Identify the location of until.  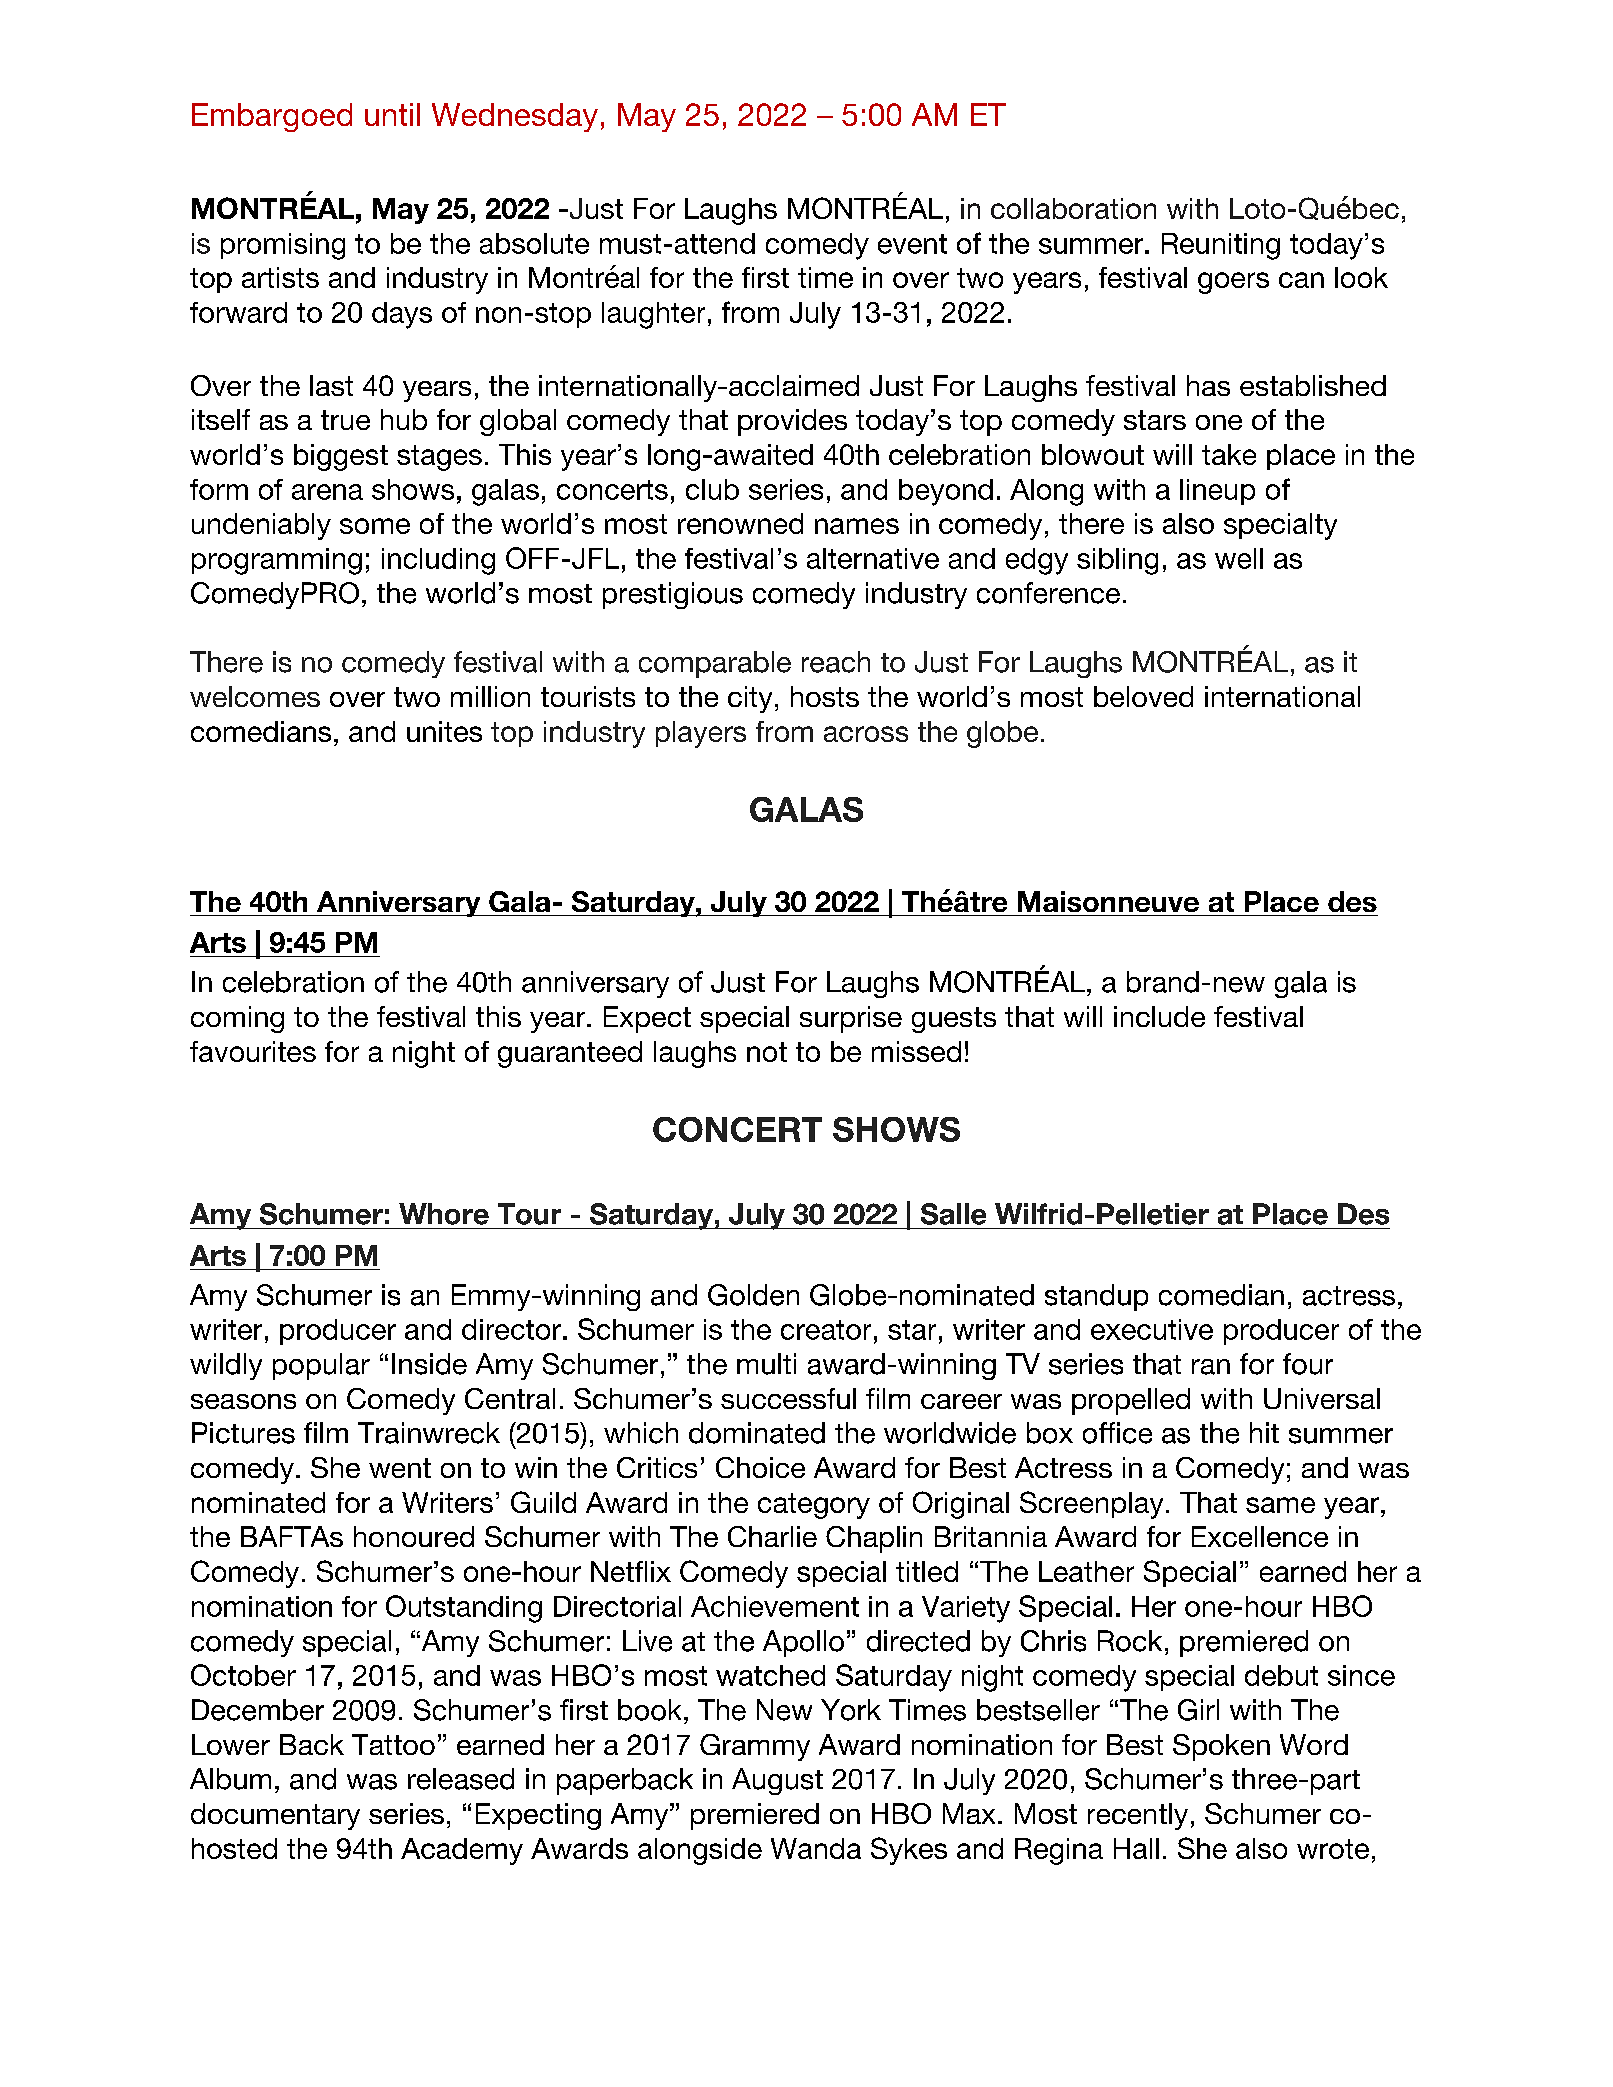
(392, 114).
